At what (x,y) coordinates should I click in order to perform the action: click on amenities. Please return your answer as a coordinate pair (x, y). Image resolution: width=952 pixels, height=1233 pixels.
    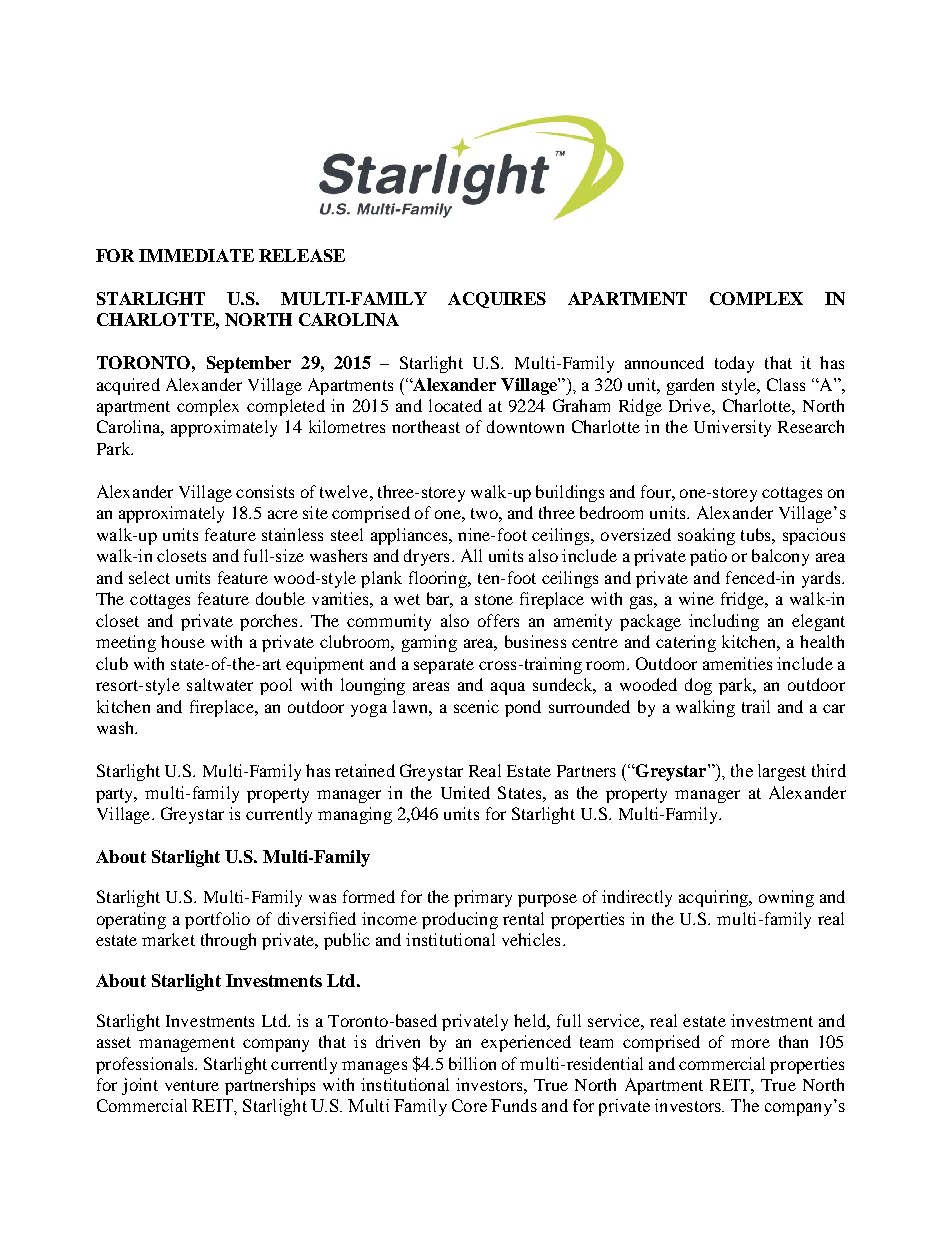
    Looking at the image, I should click on (737, 663).
